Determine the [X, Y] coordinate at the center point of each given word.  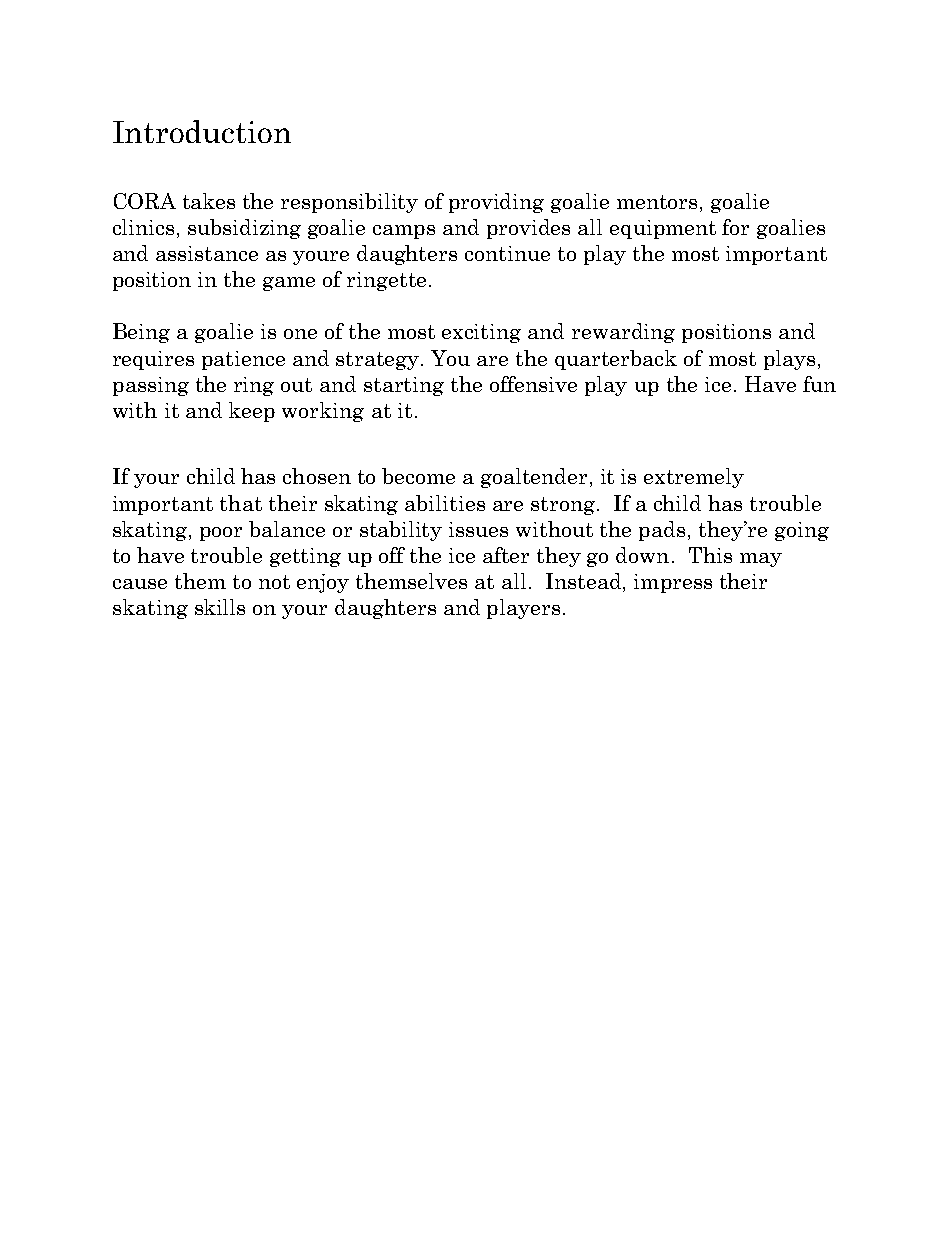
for [735, 227]
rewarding [623, 333]
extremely [694, 478]
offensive [533, 384]
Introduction [202, 131]
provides [528, 229]
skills [220, 607]
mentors [657, 202]
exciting [481, 333]
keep [252, 412]
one [300, 334]
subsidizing [244, 229]
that [241, 503]
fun [819, 384]
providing [496, 203]
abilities [445, 503]
